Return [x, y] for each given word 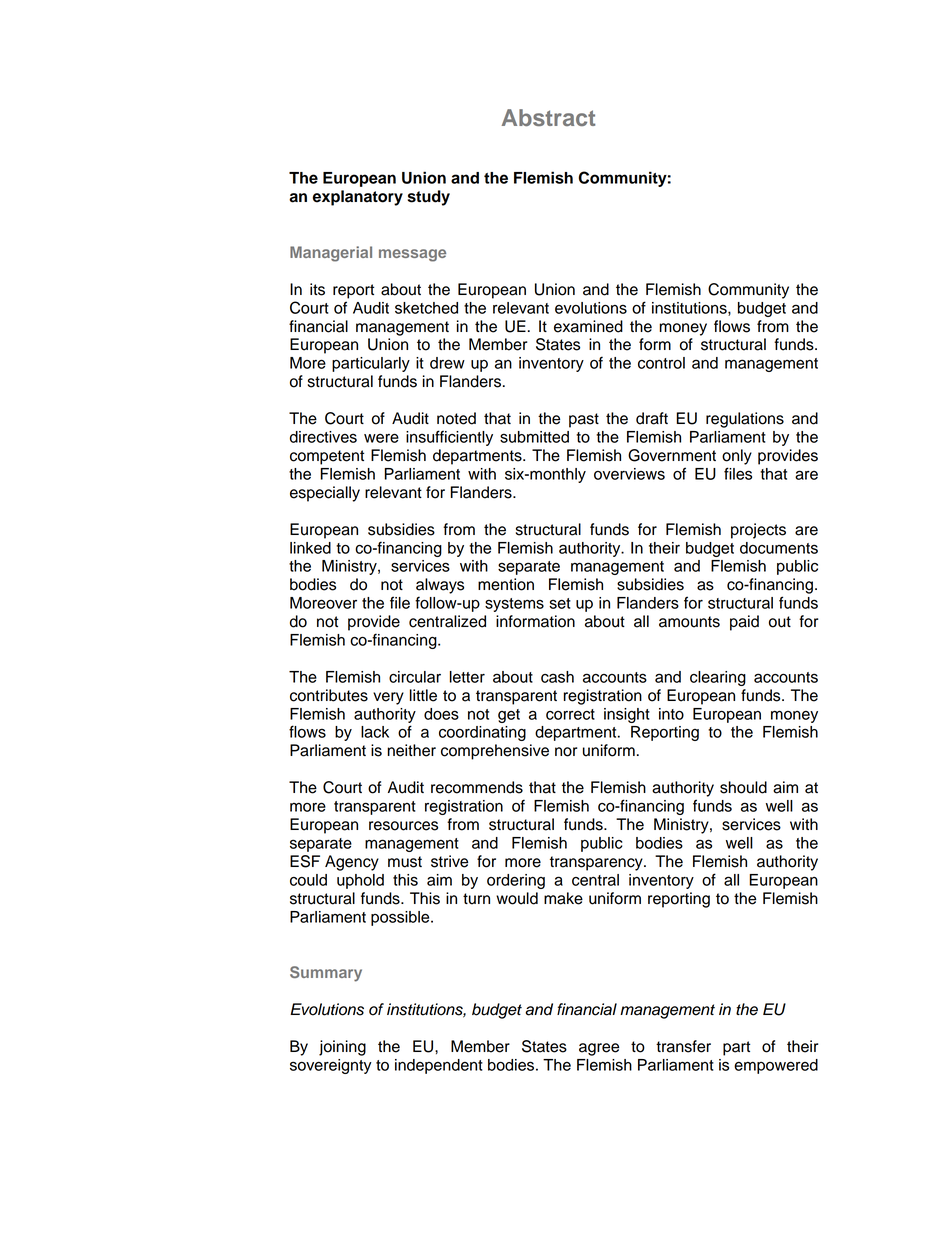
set [560, 603]
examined [588, 326]
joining [342, 1048]
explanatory [358, 198]
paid [744, 623]
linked [310, 548]
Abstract [548, 117]
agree [599, 1049]
